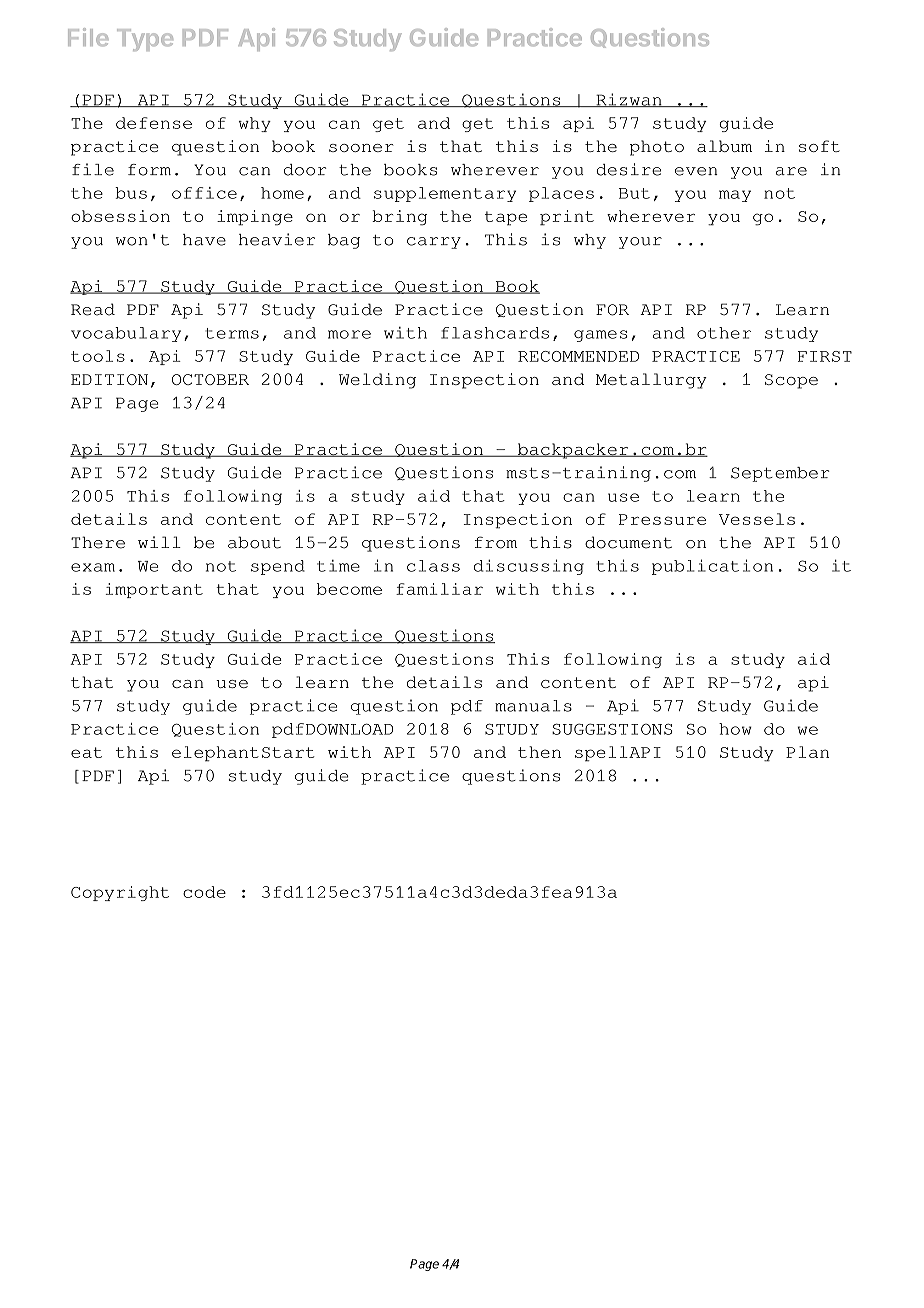  Describe the element at coordinates (154, 590) in the page. I see `important` at that location.
